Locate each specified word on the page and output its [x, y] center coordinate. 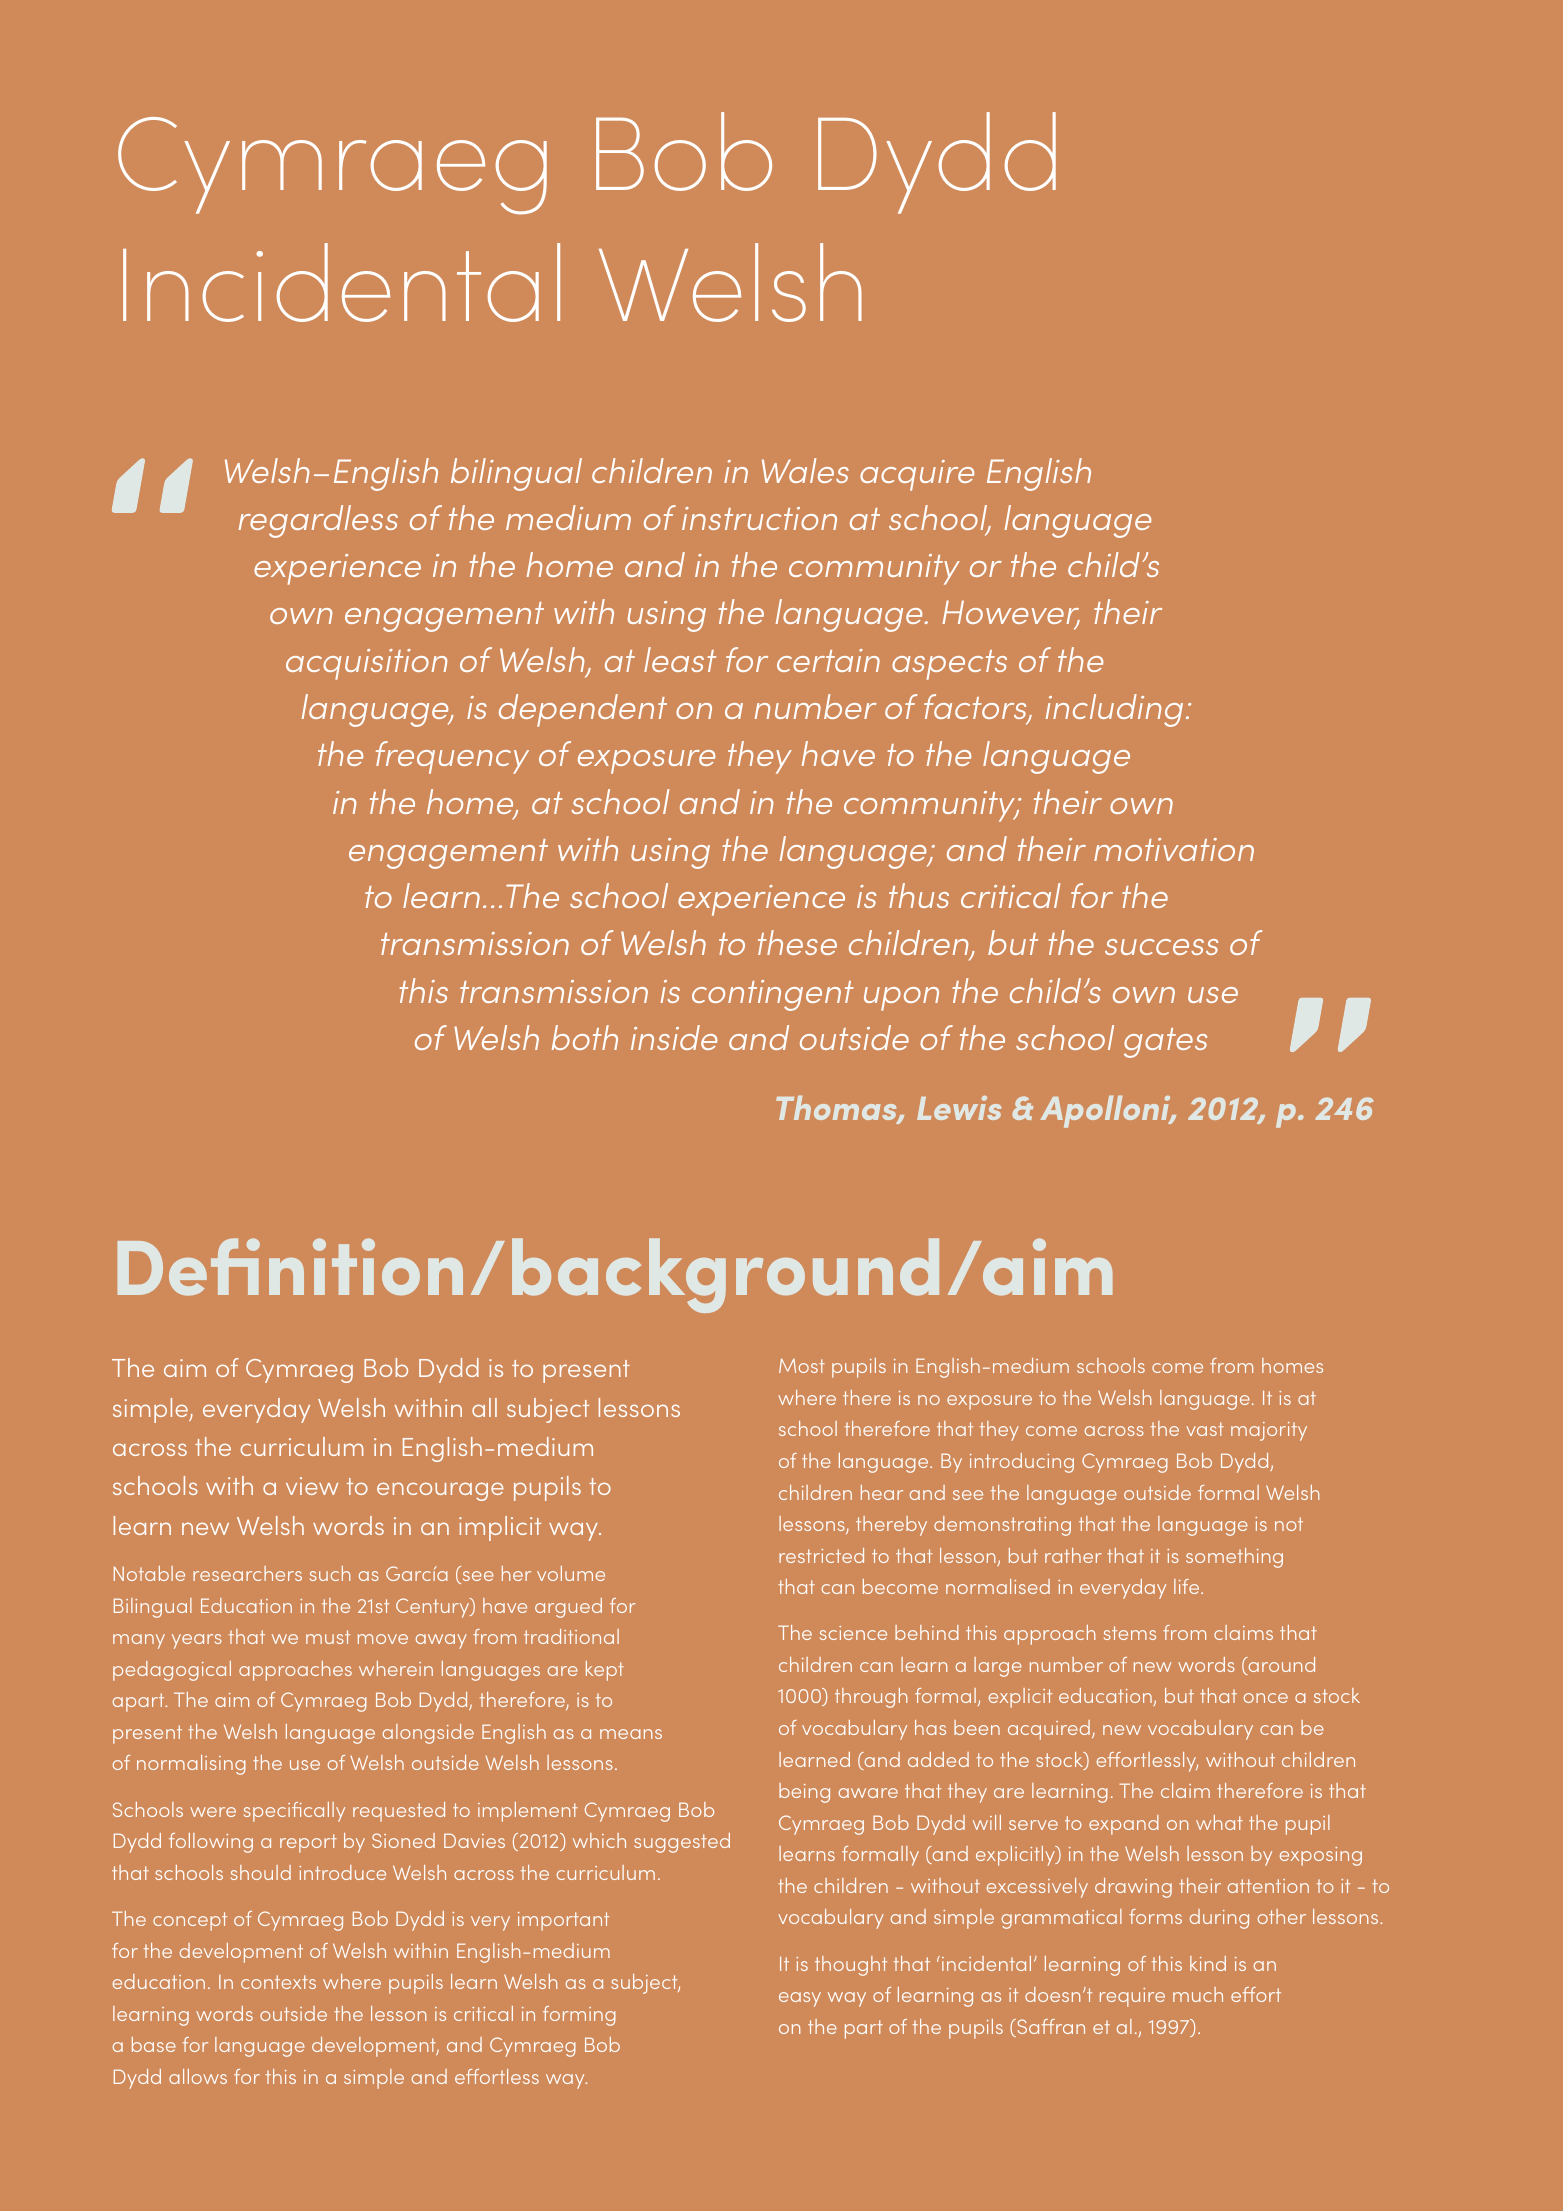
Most [802, 1365]
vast [1205, 1429]
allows [198, 2076]
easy [800, 1999]
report [308, 1843]
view [312, 1486]
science [853, 1633]
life [1188, 1586]
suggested [682, 1843]
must [328, 1637]
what [1219, 1822]
